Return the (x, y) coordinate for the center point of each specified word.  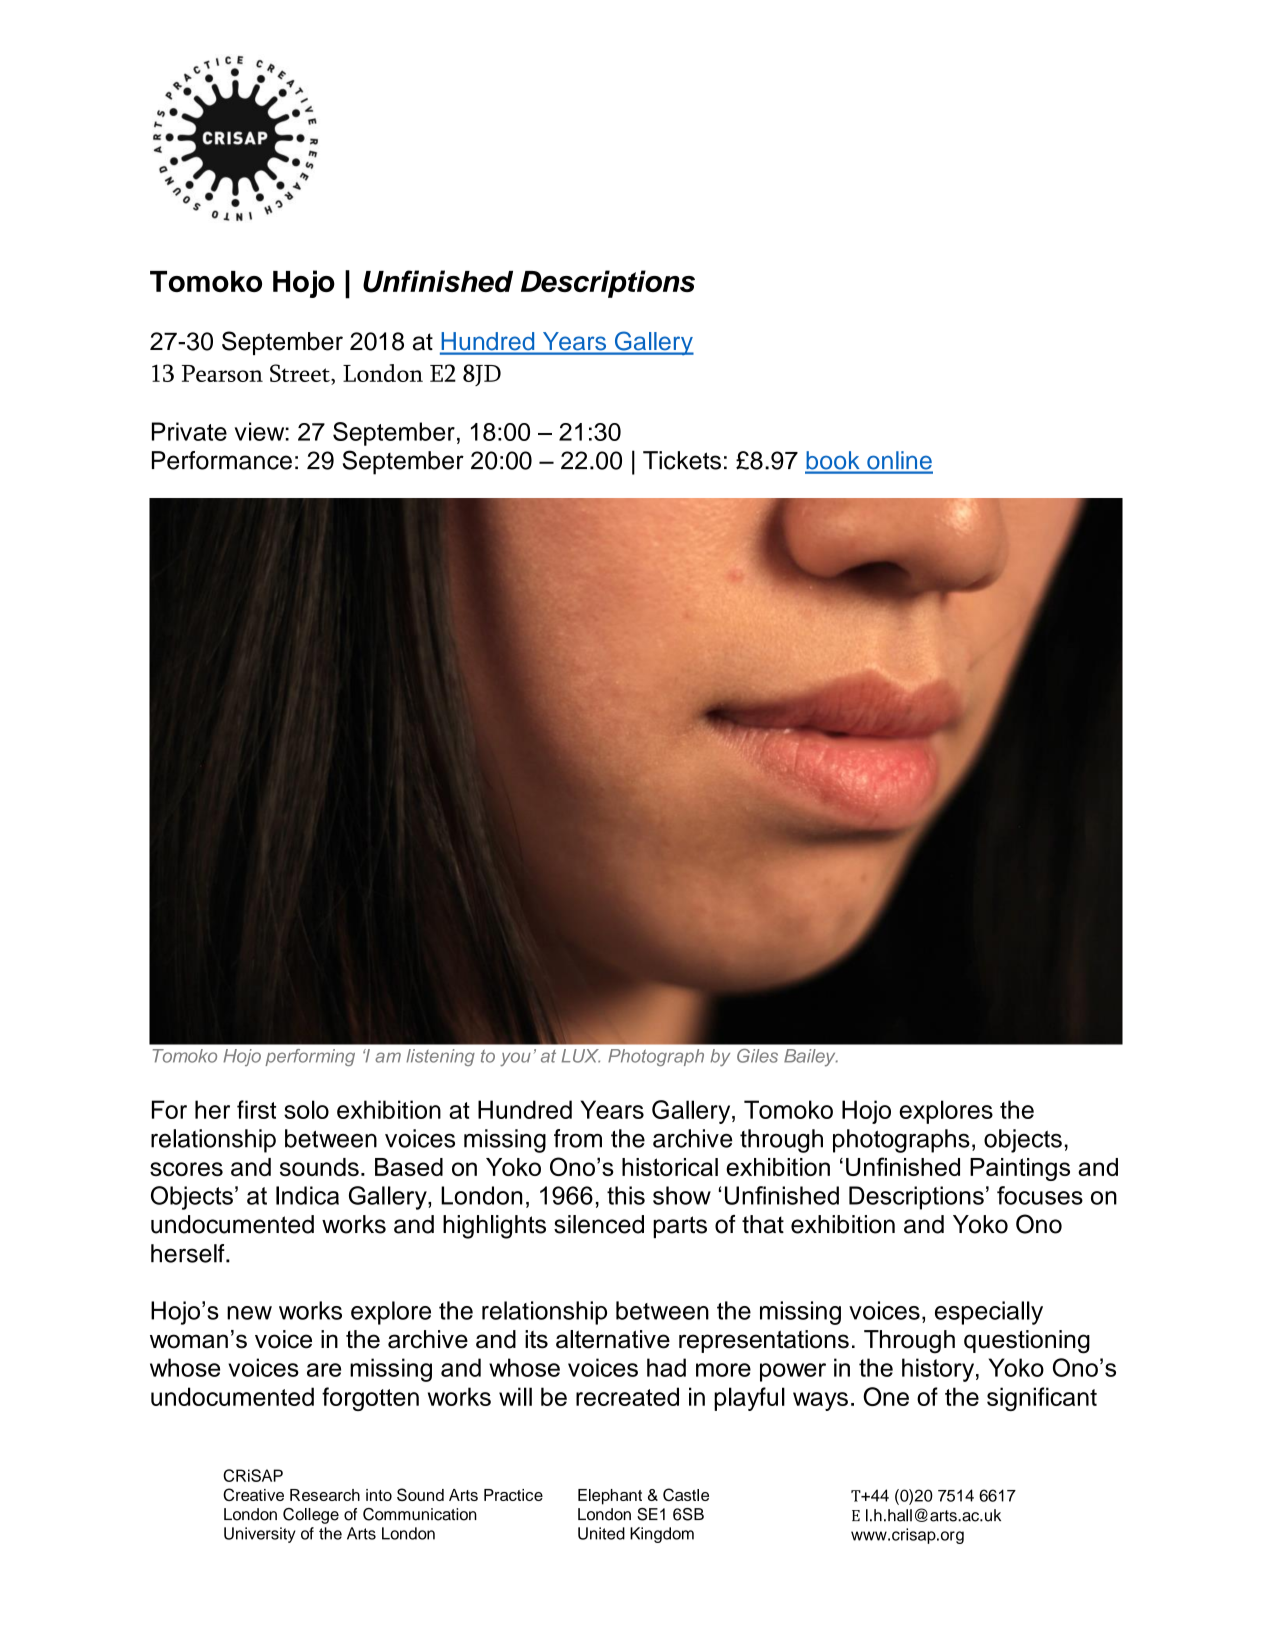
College (311, 1516)
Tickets (682, 460)
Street (301, 373)
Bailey (811, 1058)
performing (310, 1057)
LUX (581, 1056)
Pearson (222, 373)
